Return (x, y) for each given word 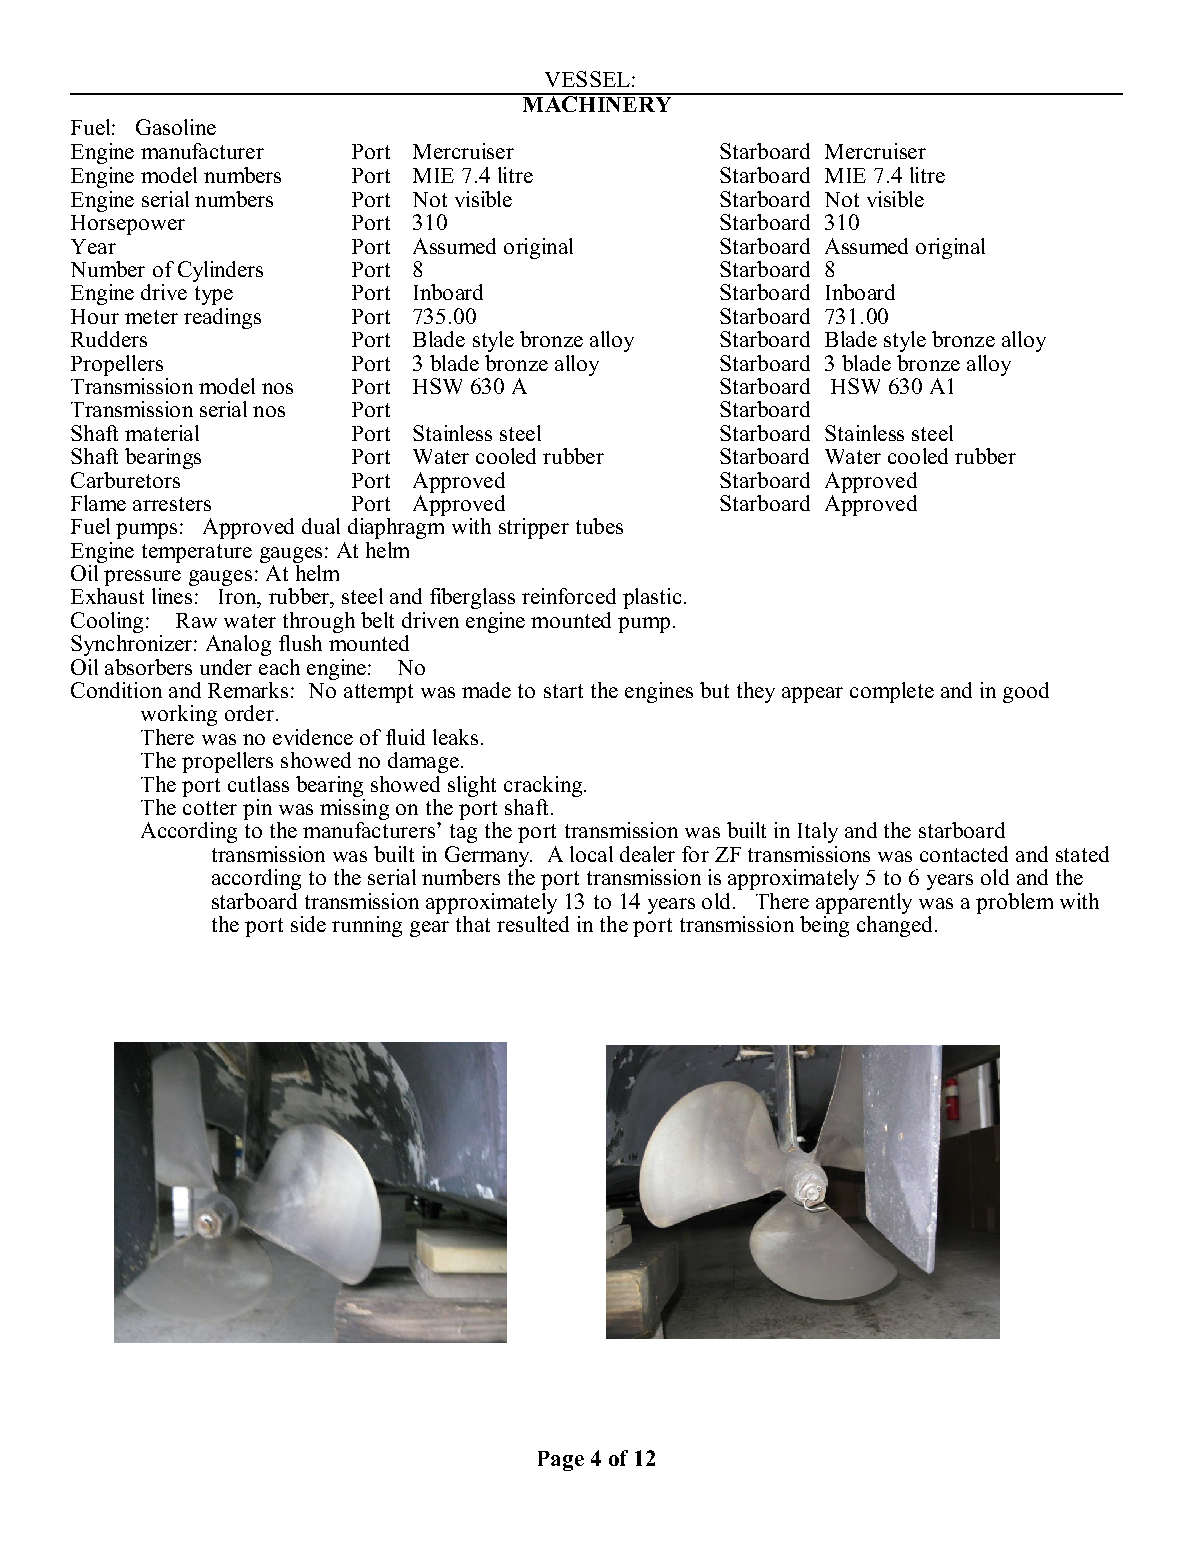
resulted (533, 922)
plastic (652, 598)
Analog (238, 645)
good (1026, 692)
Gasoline (176, 127)
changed (894, 925)
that (473, 924)
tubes (599, 526)
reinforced (569, 596)
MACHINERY (597, 103)
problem (1014, 903)
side (308, 924)
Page (561, 1461)
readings (222, 318)
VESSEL (587, 79)
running (367, 926)
